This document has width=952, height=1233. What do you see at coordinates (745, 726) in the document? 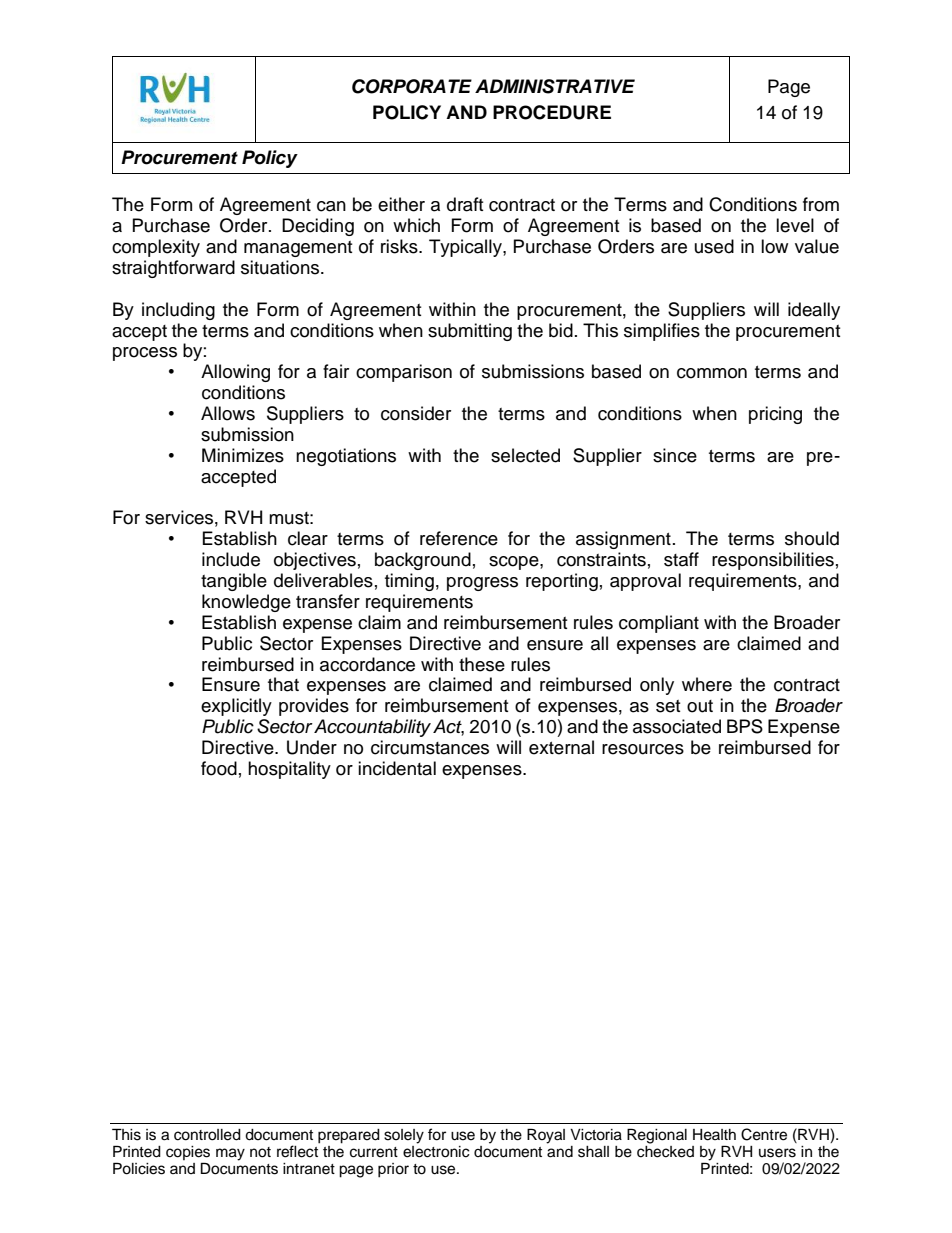
I see `BPS` at bounding box center [745, 726].
